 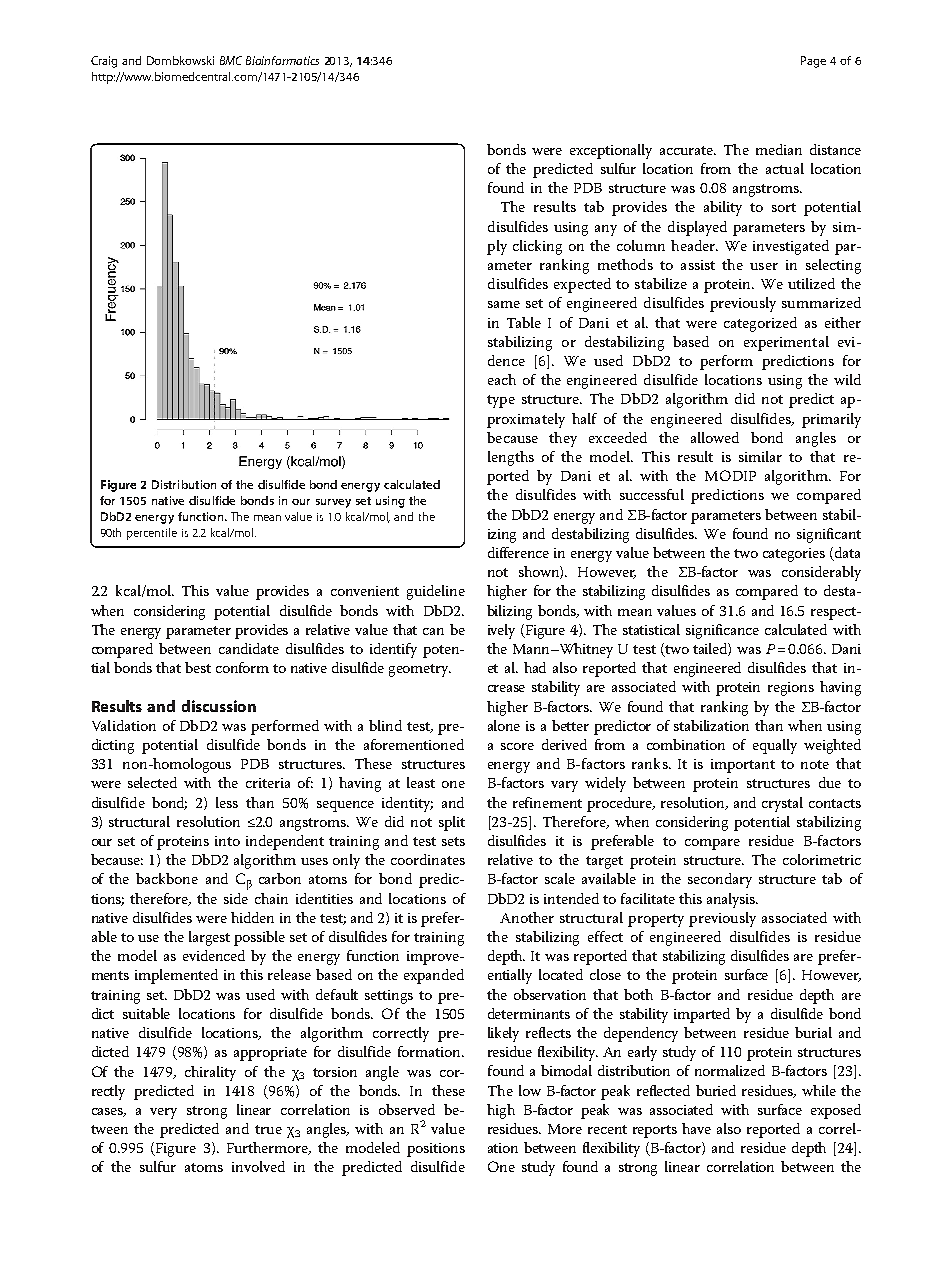 I want to click on very, so click(x=163, y=1113).
